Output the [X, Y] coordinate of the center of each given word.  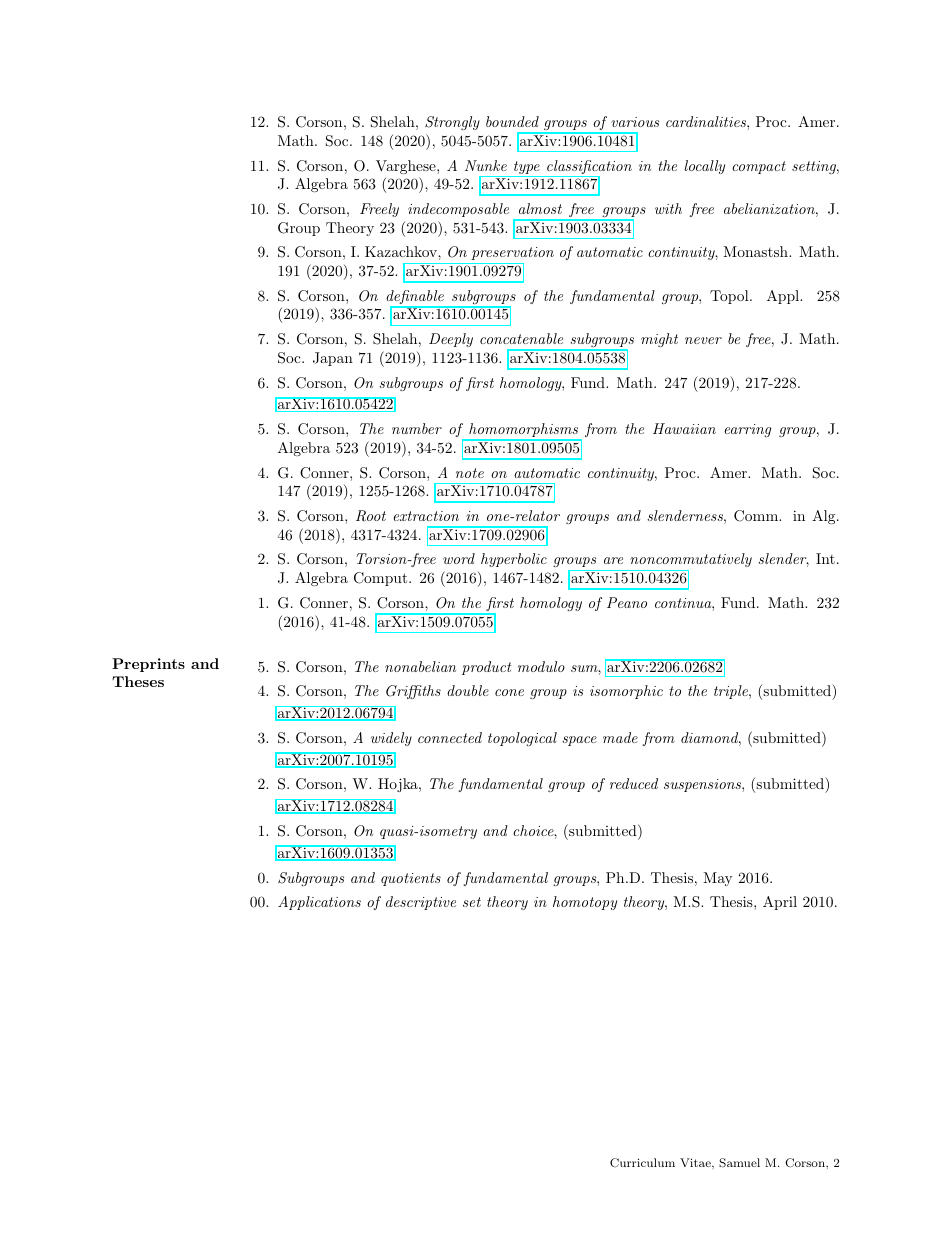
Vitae [696, 1162]
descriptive [421, 903]
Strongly [452, 123]
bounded [512, 121]
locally [704, 167]
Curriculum [642, 1162]
